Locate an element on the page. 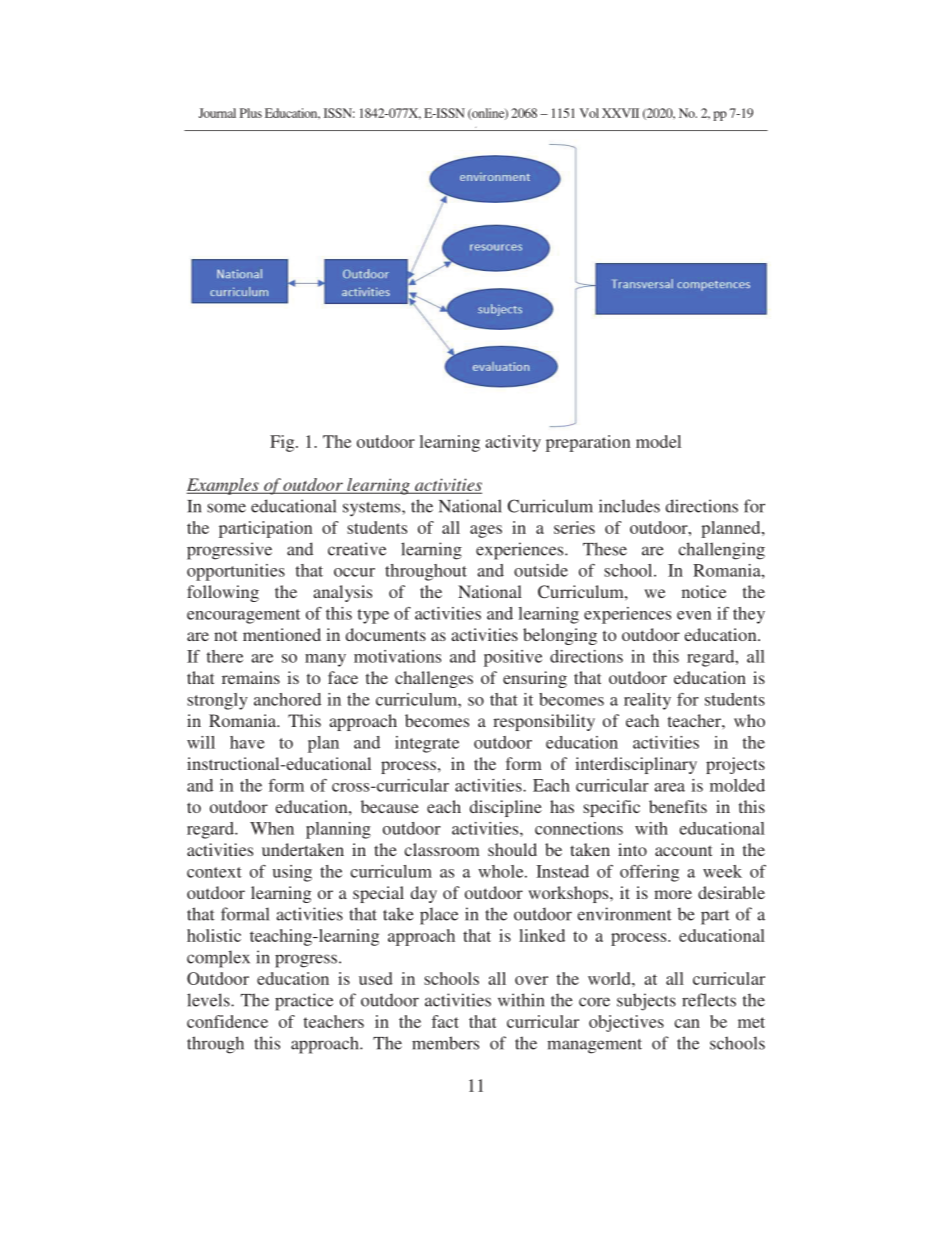 The height and width of the document is (1233, 952). benefits is located at coordinates (678, 806).
